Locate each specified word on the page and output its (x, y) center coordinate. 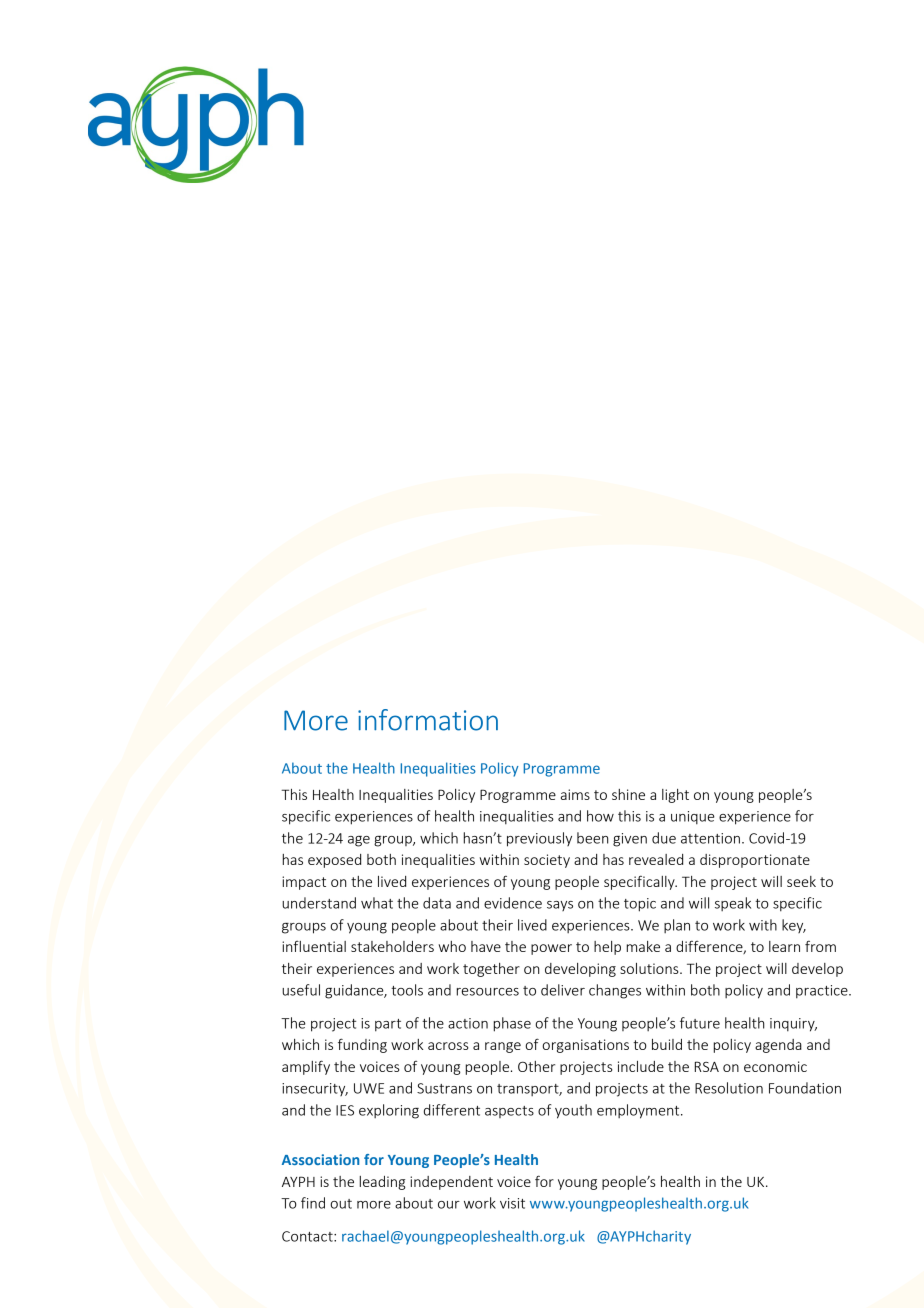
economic (775, 1066)
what (377, 903)
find (313, 1203)
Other (536, 1066)
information (428, 720)
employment (639, 1111)
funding (362, 1045)
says (560, 906)
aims (575, 794)
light (675, 796)
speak (733, 904)
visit (512, 1203)
